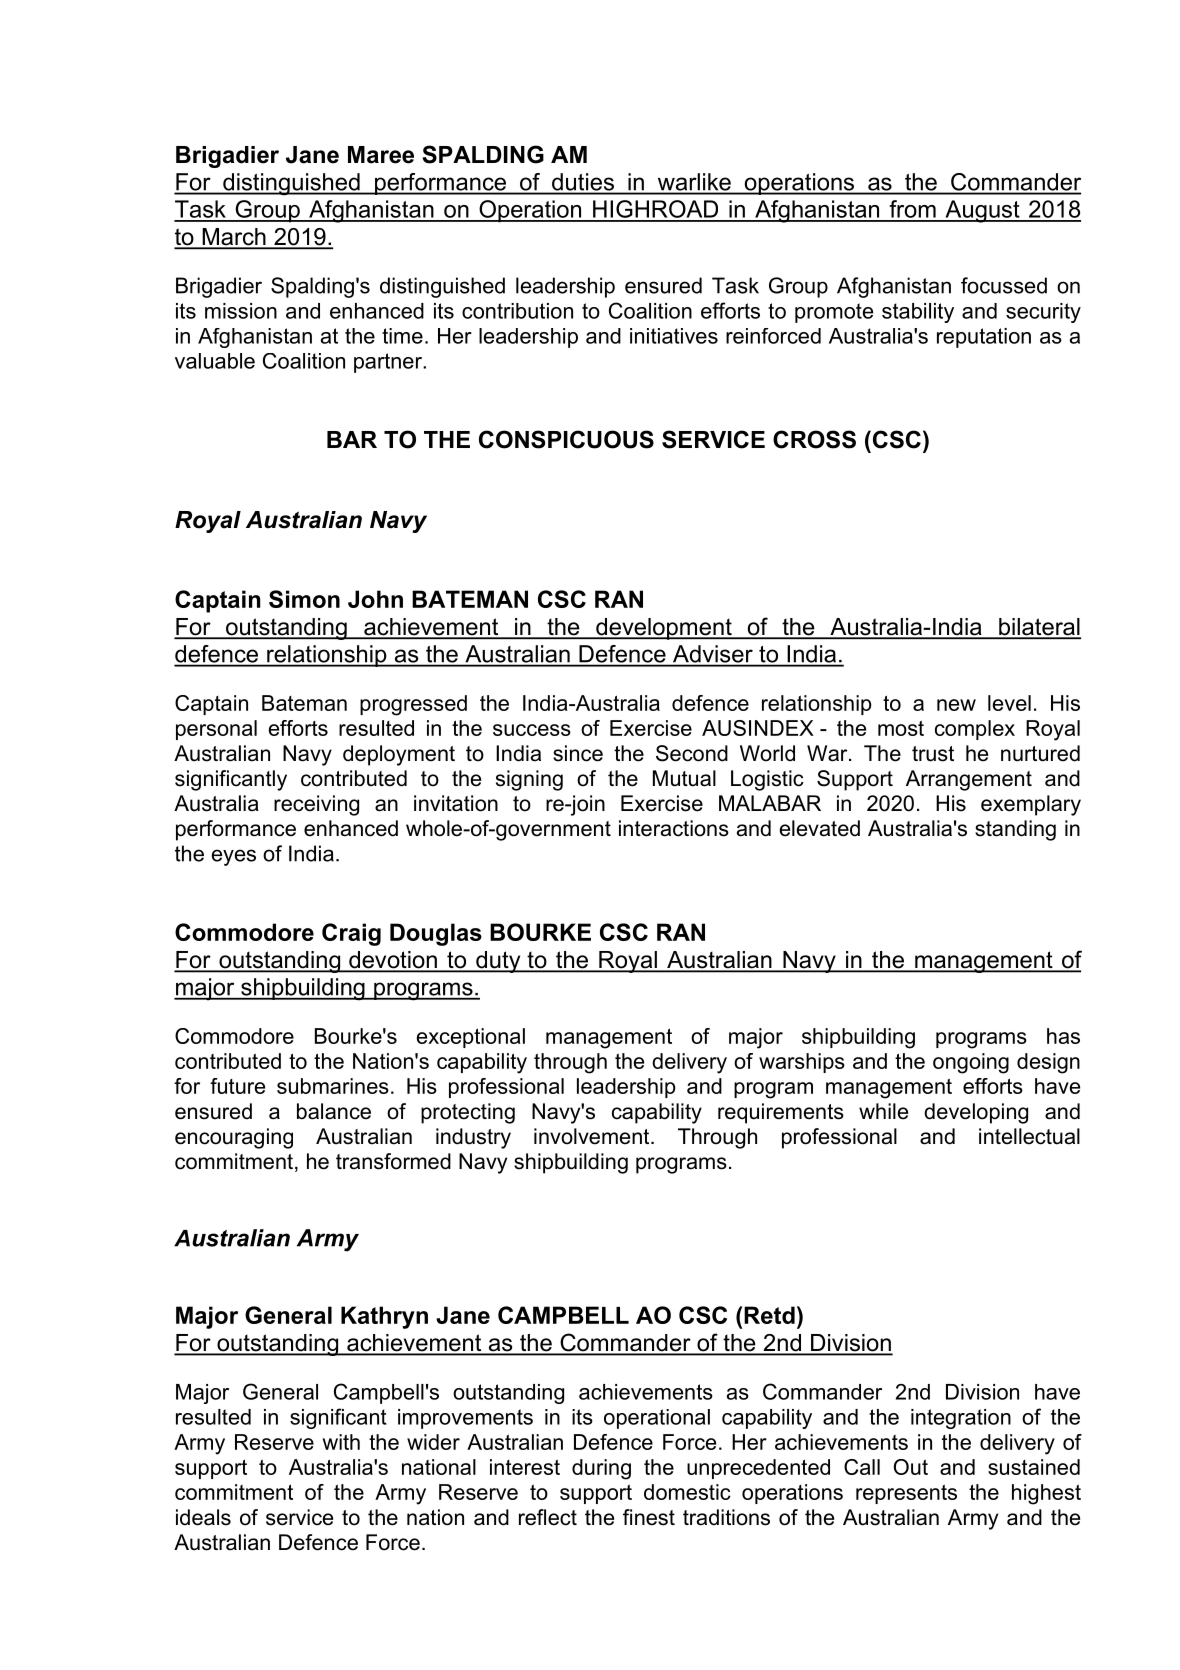 The image size is (1180, 1670). Describe the element at coordinates (674, 336) in the page. I see `initiatives` at that location.
